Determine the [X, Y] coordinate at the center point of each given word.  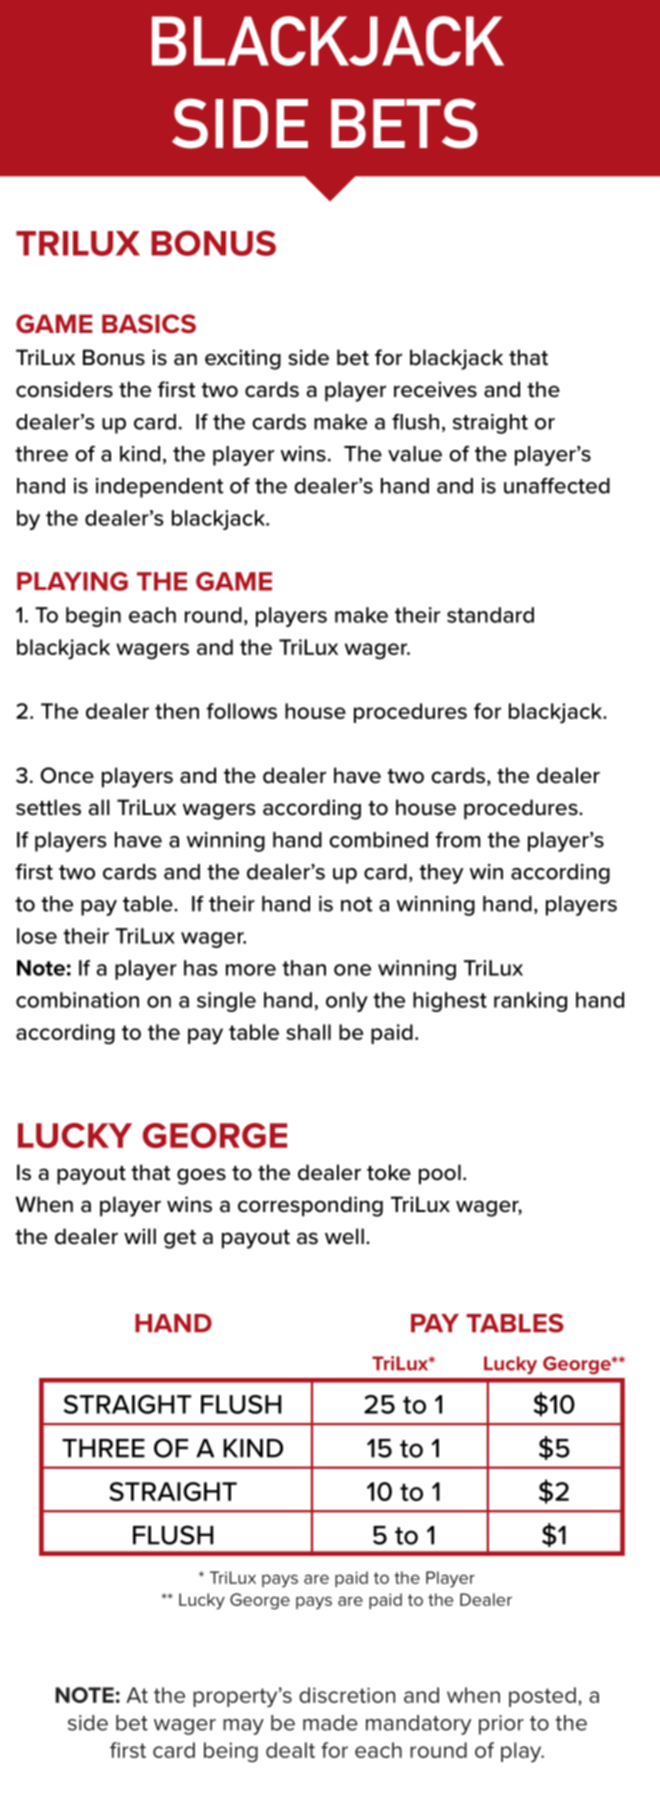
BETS [404, 123]
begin [93, 617]
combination [77, 1000]
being [231, 1752]
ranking [530, 1002]
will [140, 1236]
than [304, 968]
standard [490, 615]
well [344, 1236]
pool [440, 1174]
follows [242, 711]
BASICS [149, 324]
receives [435, 389]
